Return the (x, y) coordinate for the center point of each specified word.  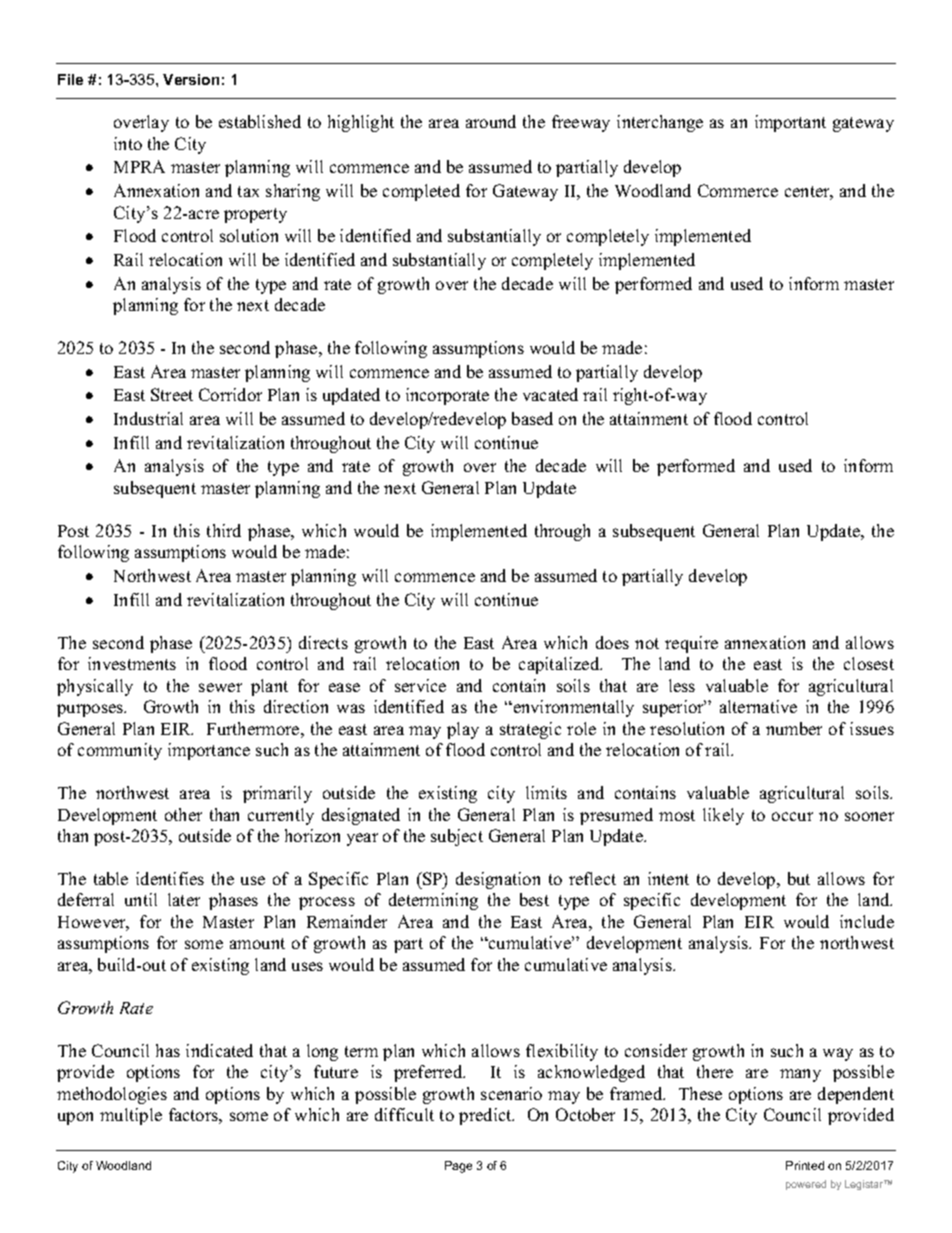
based (532, 418)
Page (458, 1167)
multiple (131, 1116)
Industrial (148, 418)
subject (457, 837)
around (491, 121)
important (790, 123)
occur (792, 816)
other (183, 814)
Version (191, 79)
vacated (550, 394)
